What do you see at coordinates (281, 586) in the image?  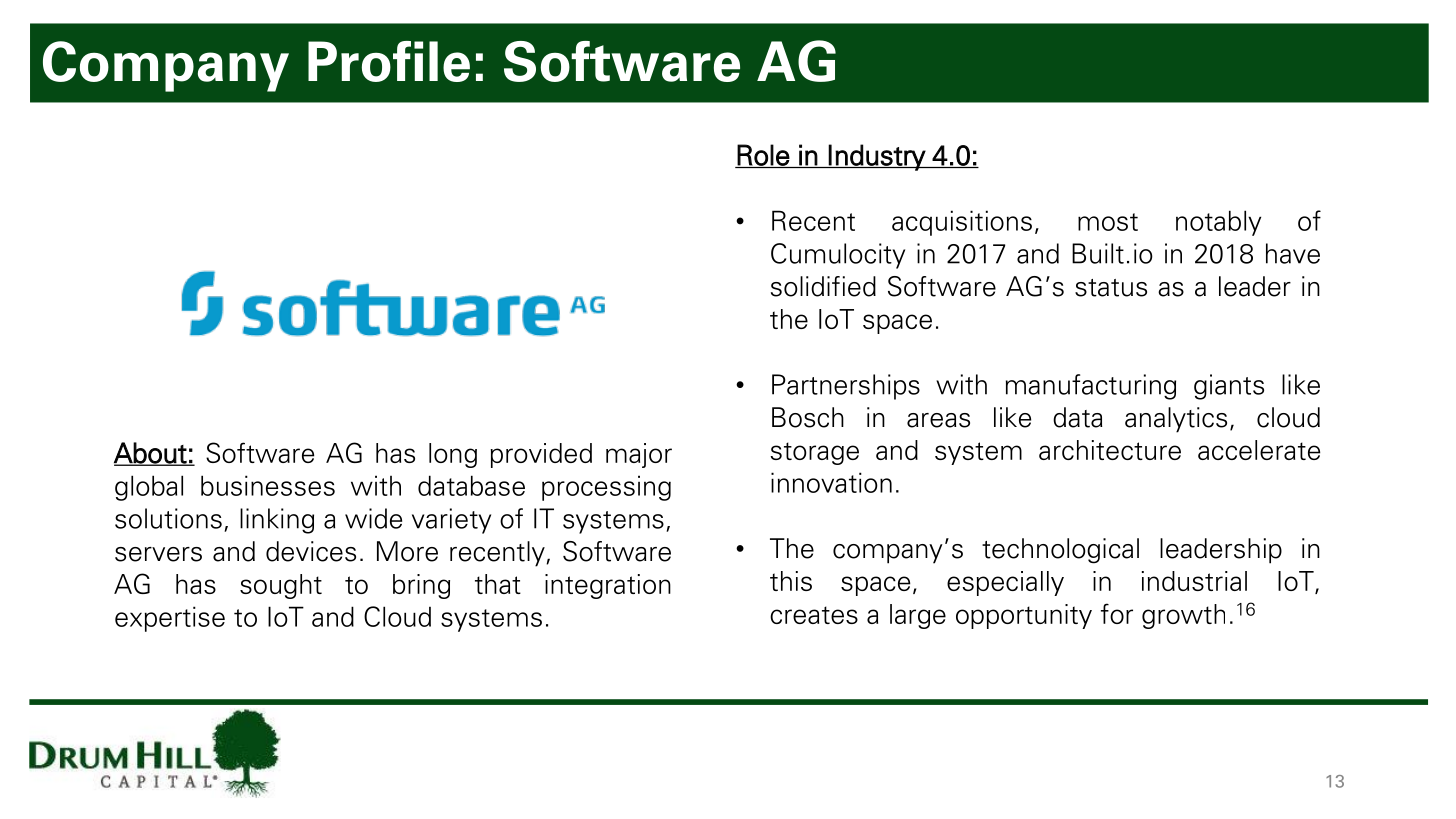 I see `sought` at bounding box center [281, 586].
